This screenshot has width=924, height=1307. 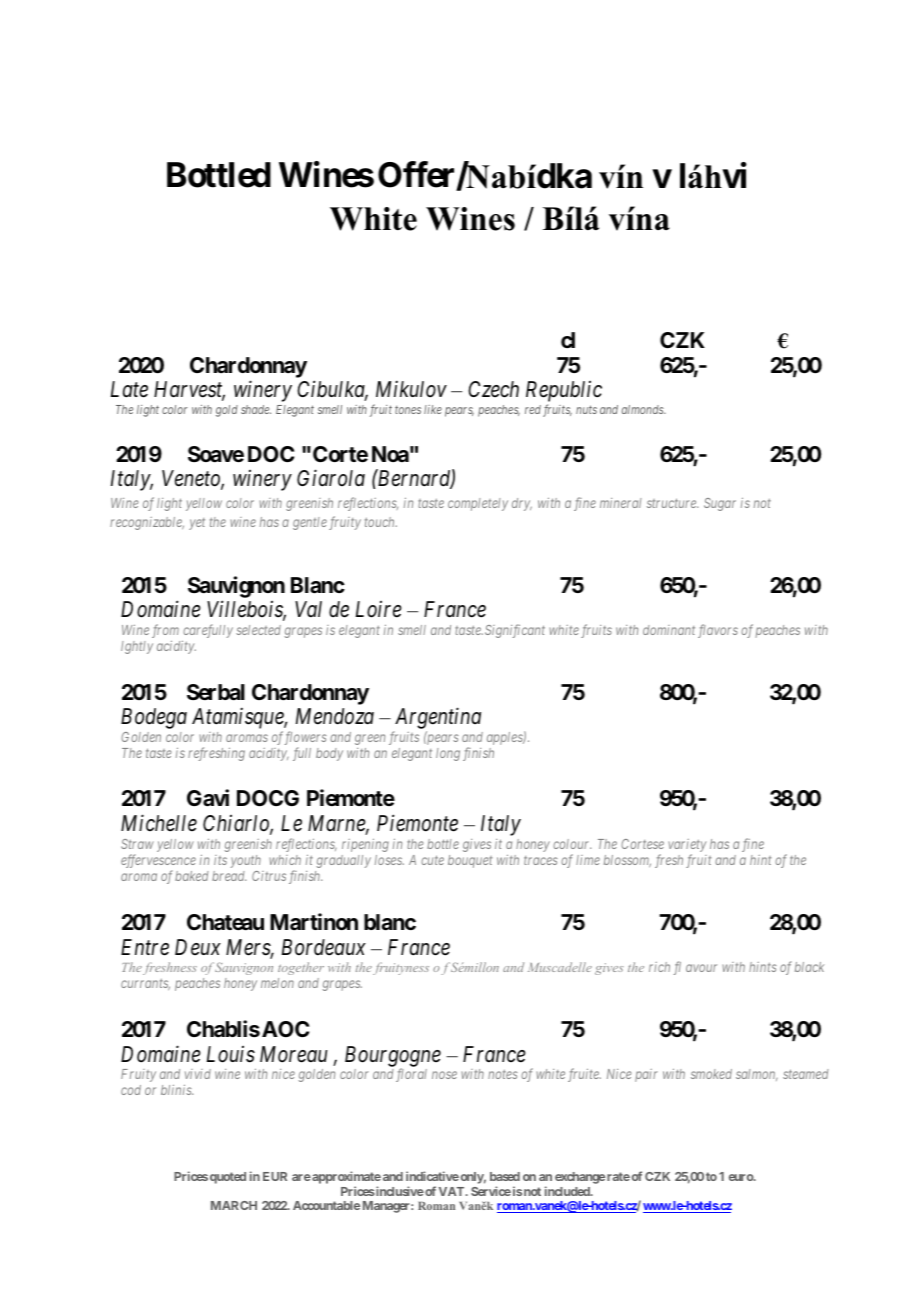 What do you see at coordinates (586, 409) in the screenshot?
I see `nuts` at bounding box center [586, 409].
